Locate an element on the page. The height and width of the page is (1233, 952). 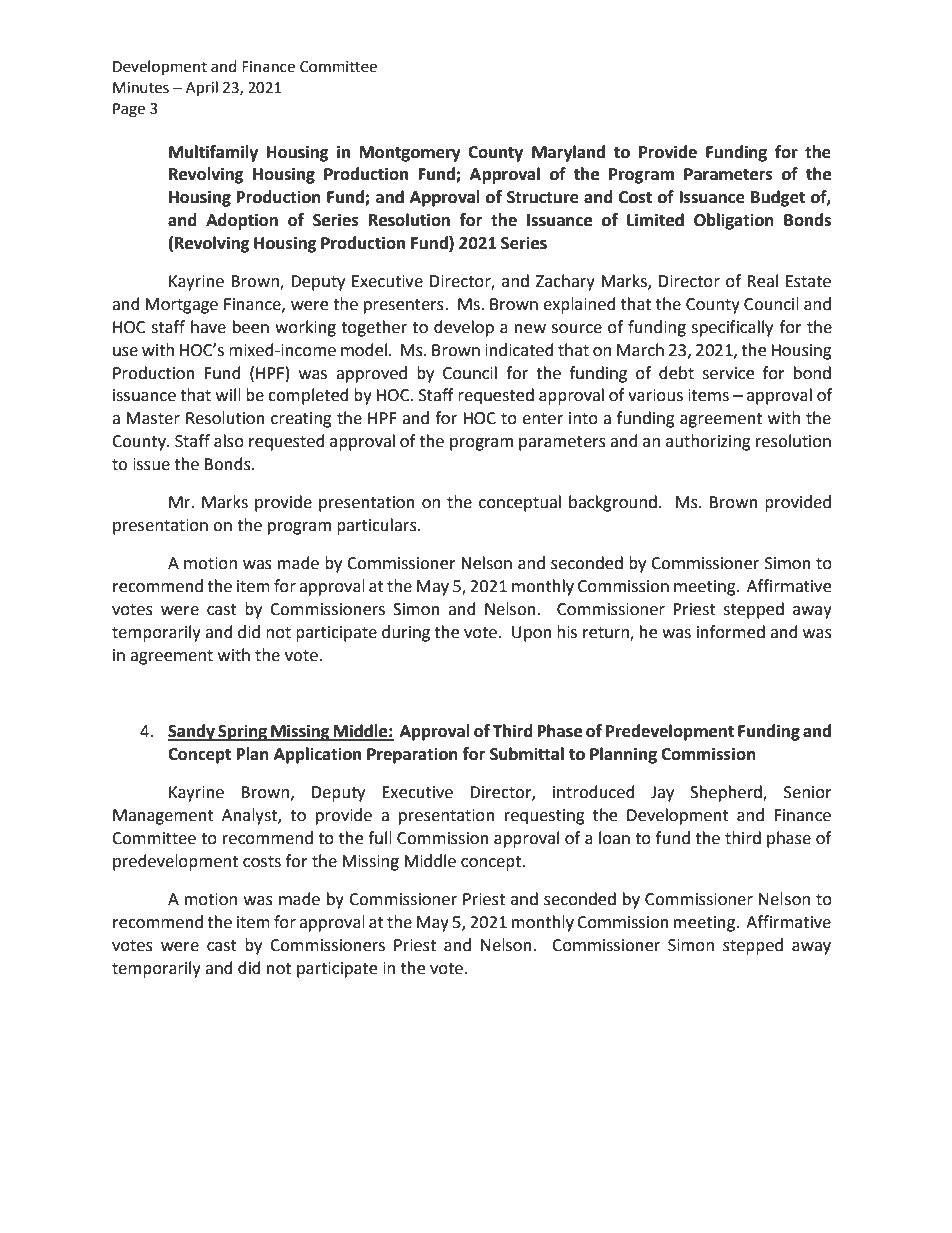
into is located at coordinates (583, 418).
